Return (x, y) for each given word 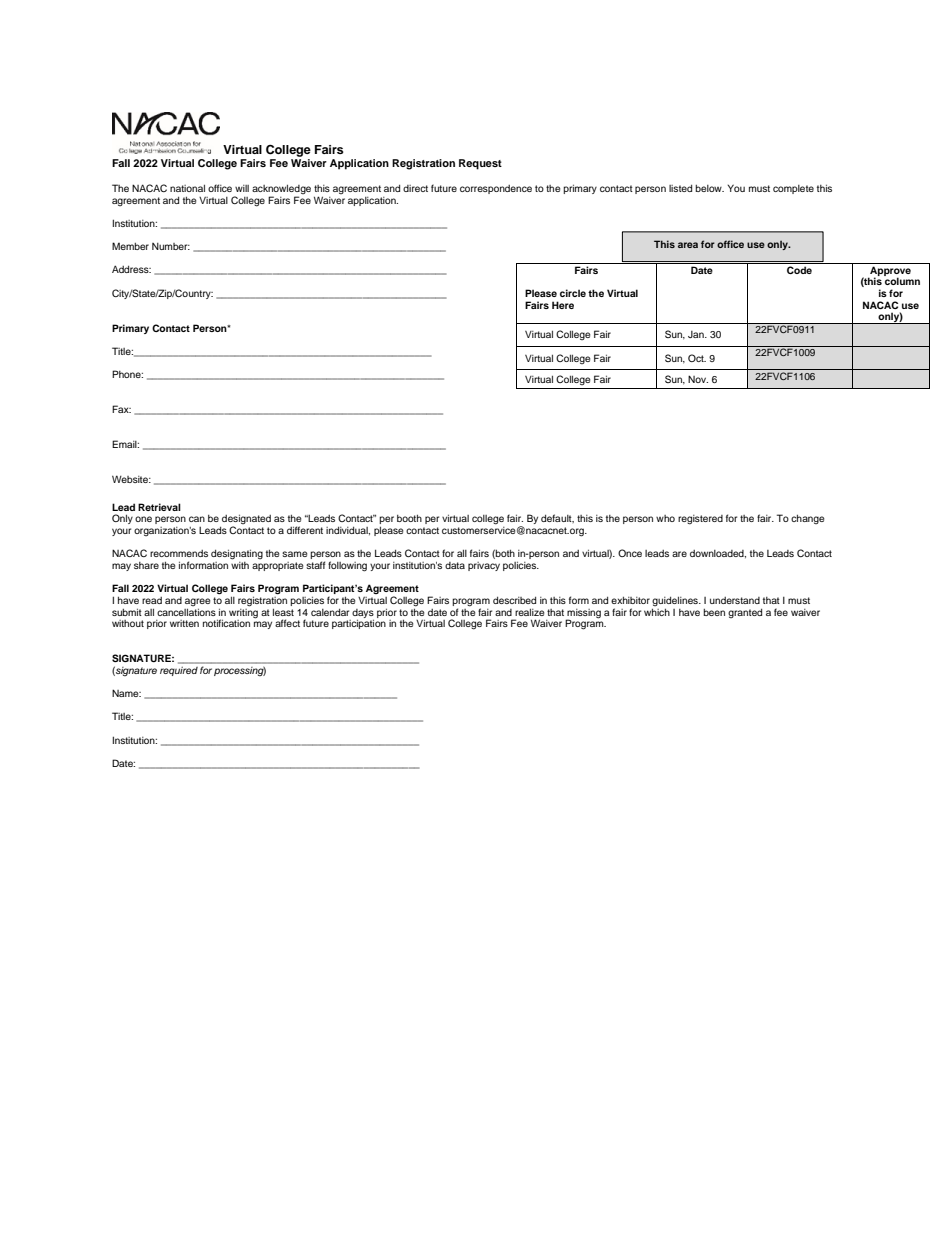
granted (745, 613)
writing (243, 612)
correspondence (496, 189)
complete (793, 189)
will (242, 188)
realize (530, 612)
